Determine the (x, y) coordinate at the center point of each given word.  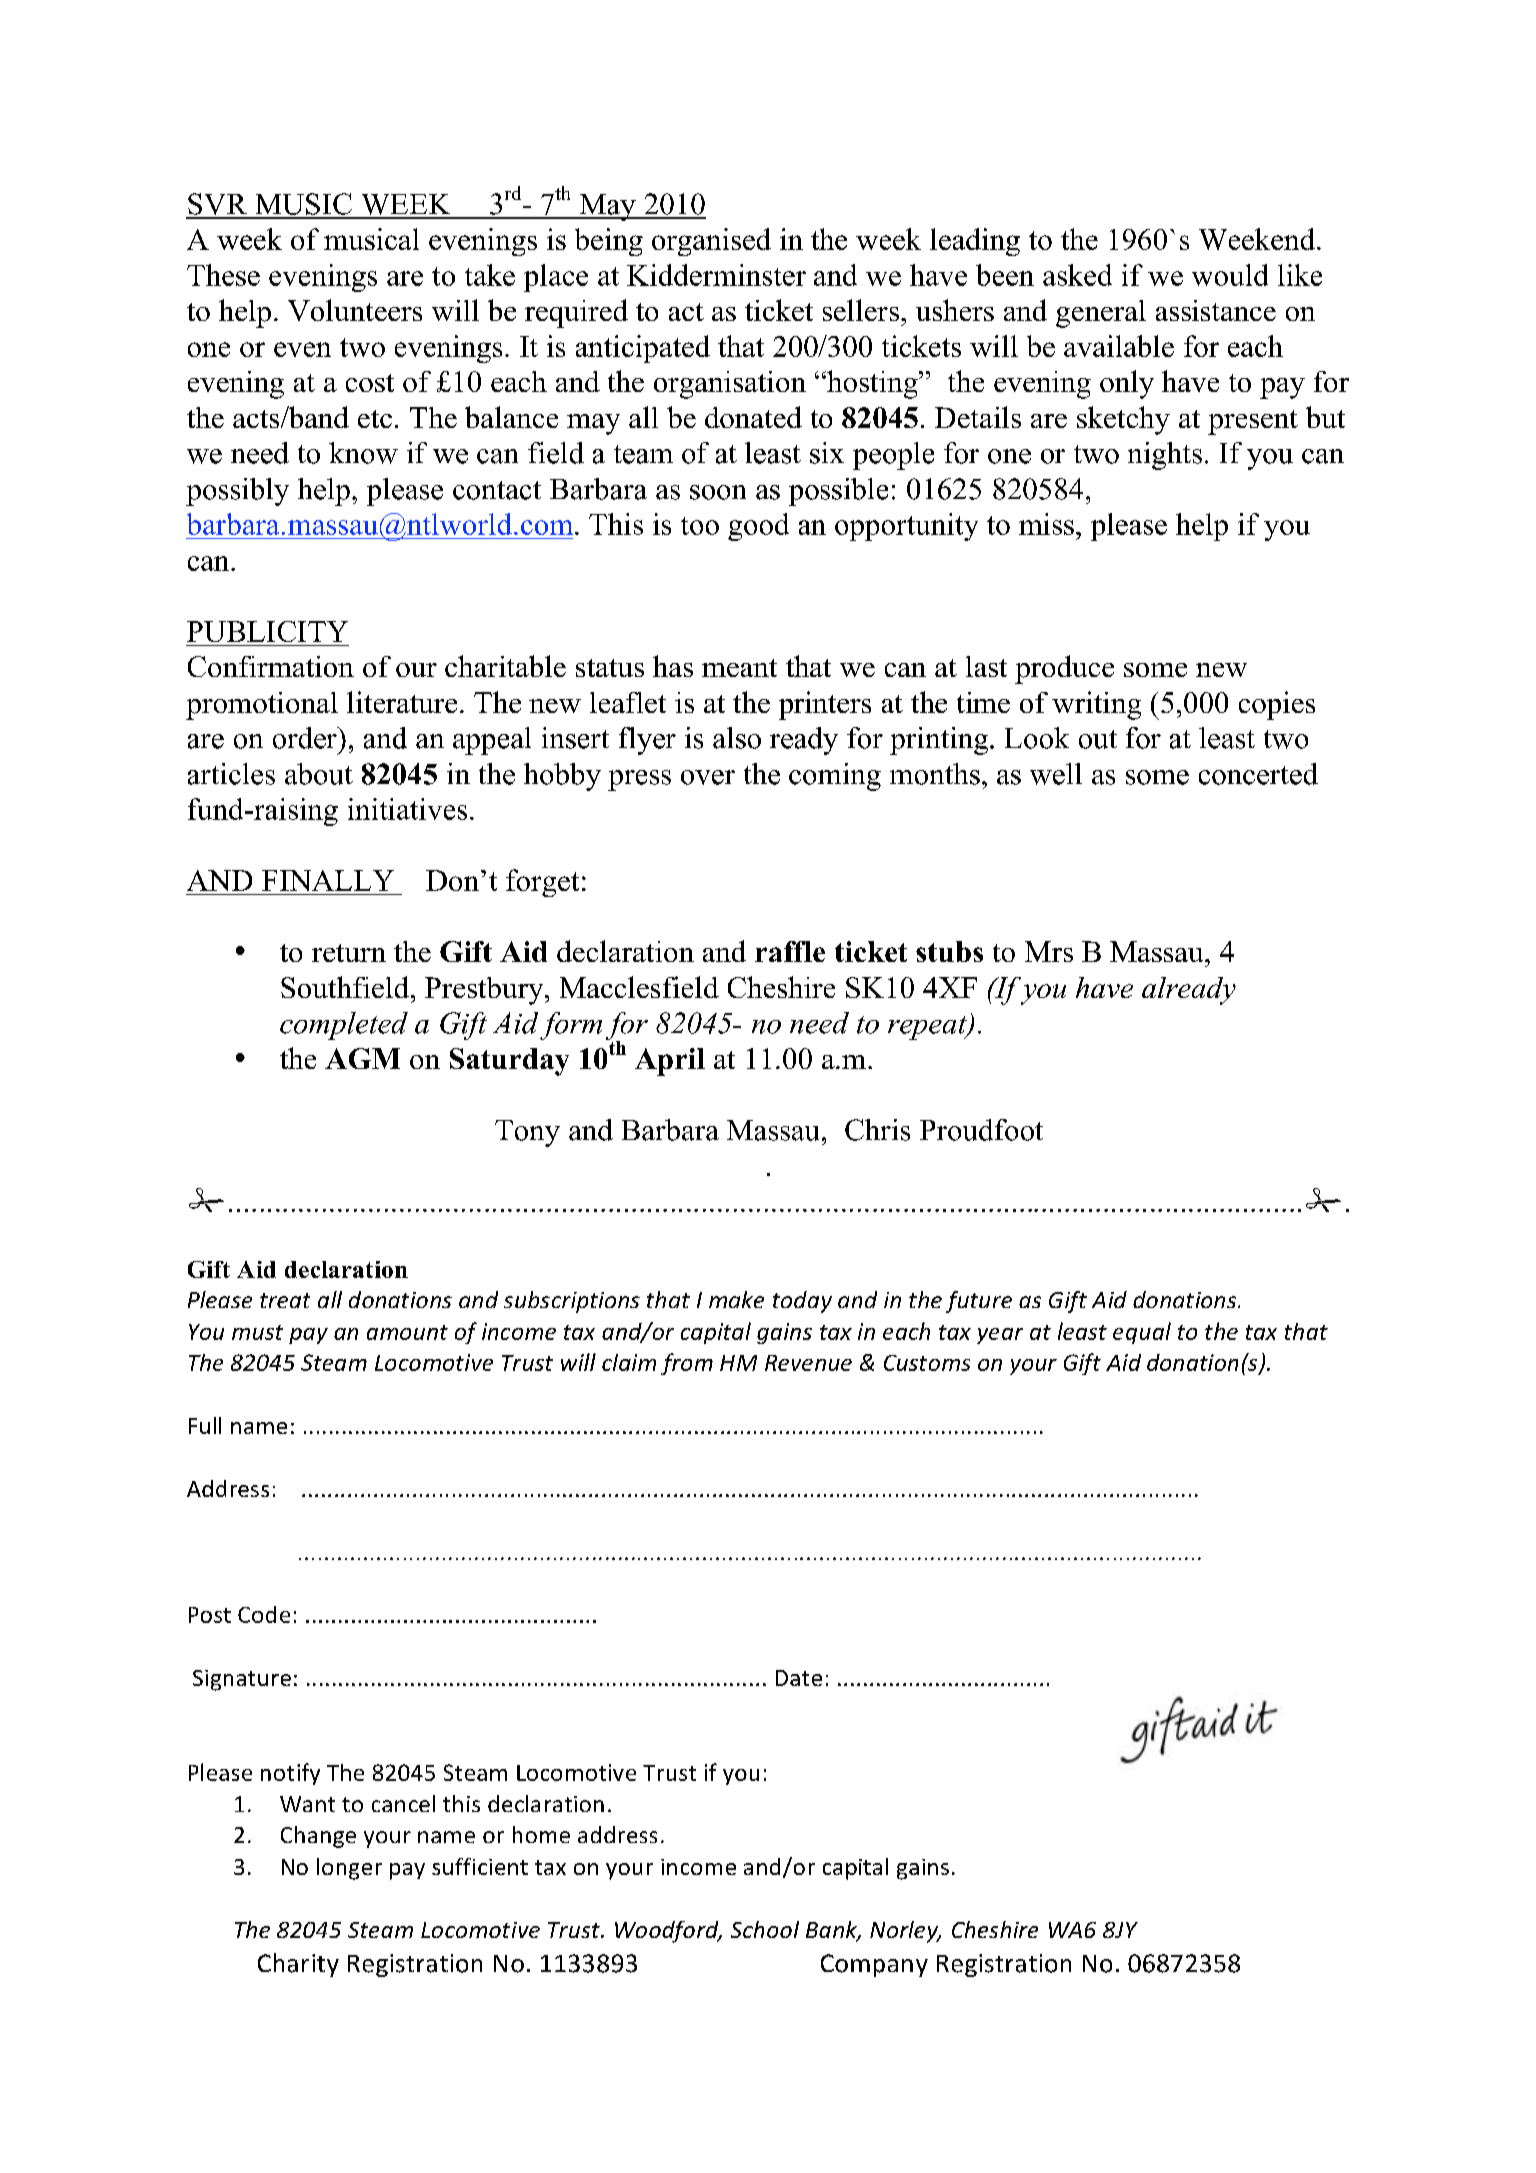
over (708, 777)
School (765, 1929)
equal (1142, 1333)
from (687, 1364)
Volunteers (355, 310)
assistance (1216, 310)
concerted (1258, 774)
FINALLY (328, 880)
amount (407, 1332)
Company (874, 1965)
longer (349, 1869)
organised (711, 242)
